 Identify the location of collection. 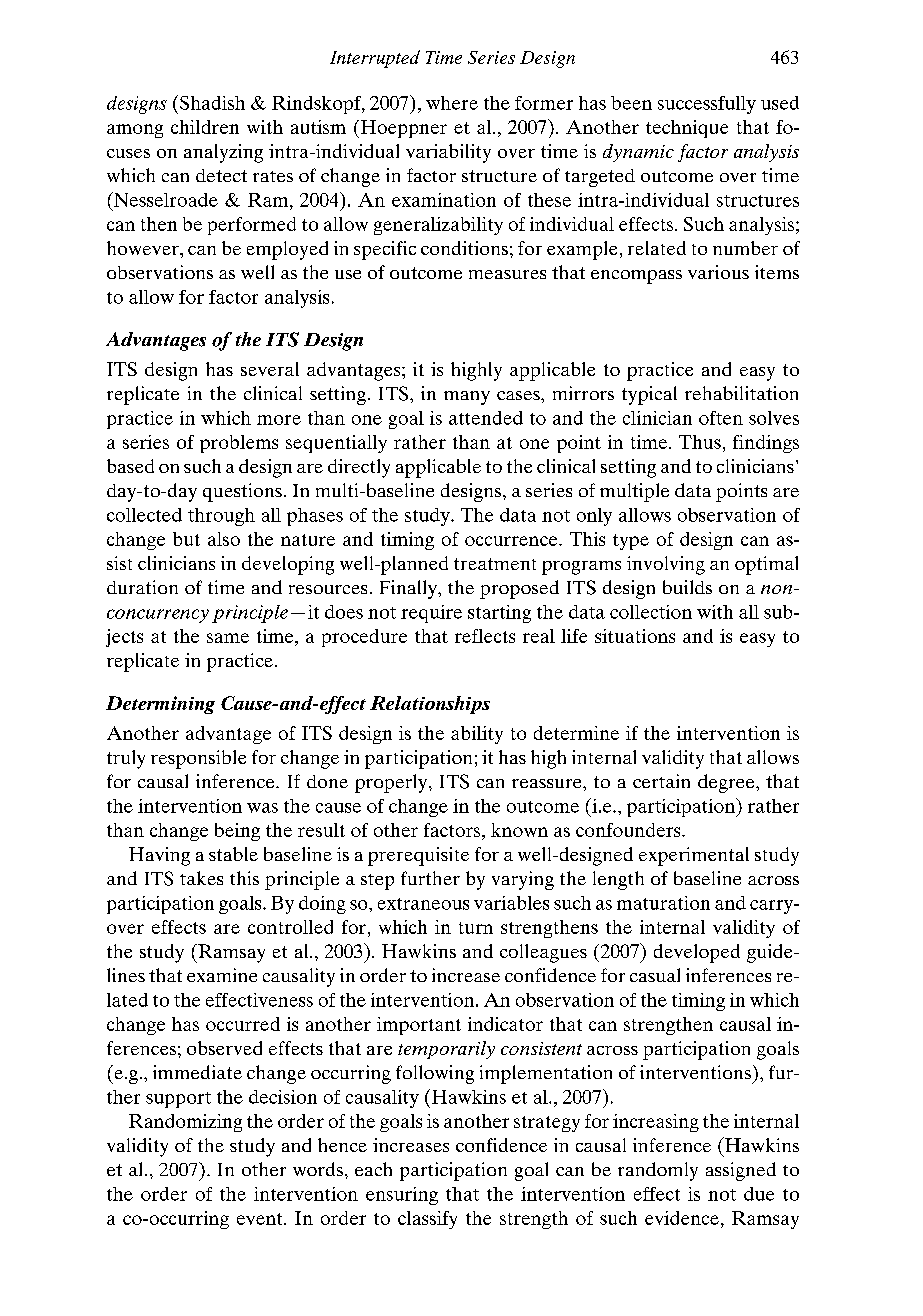
(651, 612).
